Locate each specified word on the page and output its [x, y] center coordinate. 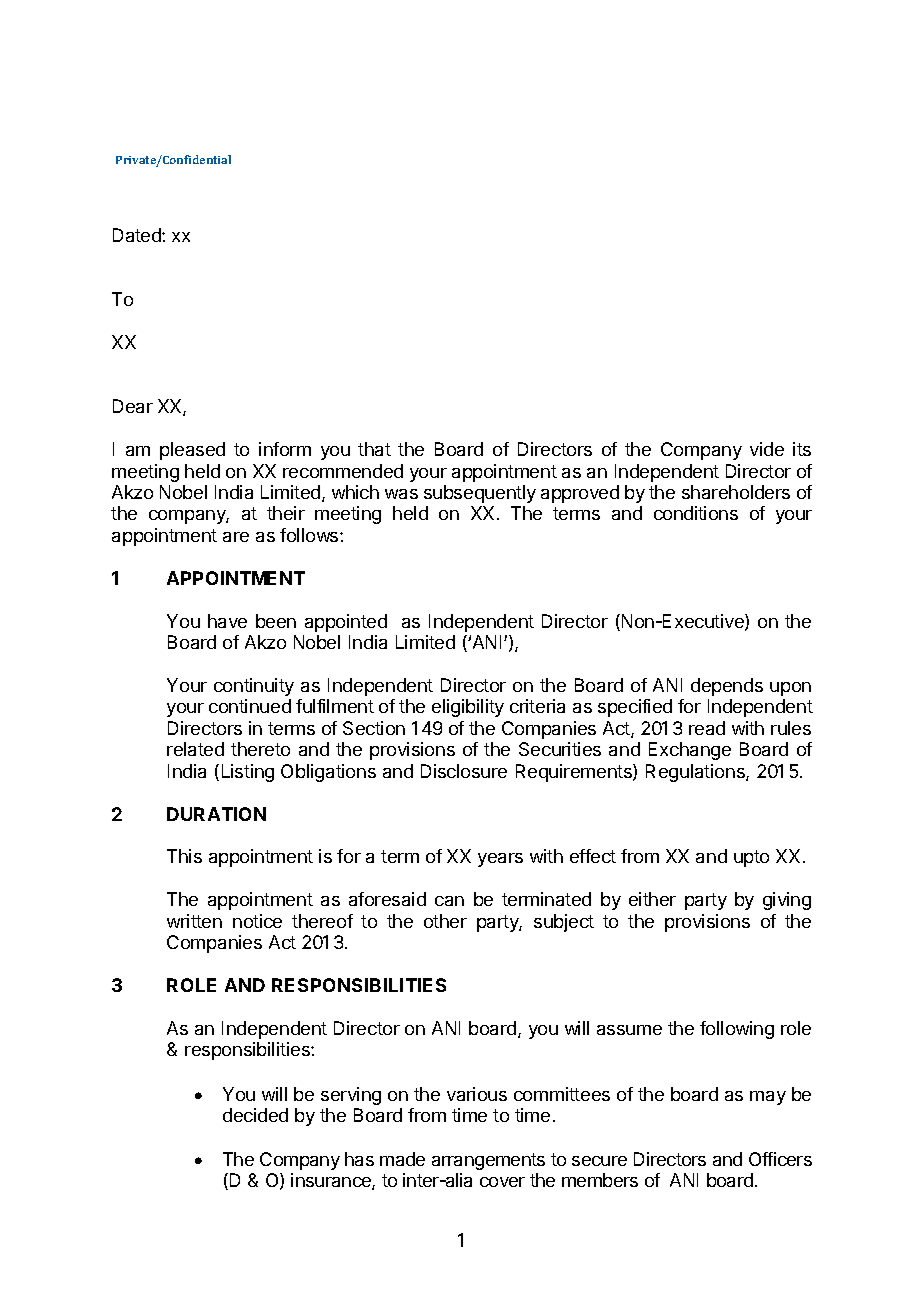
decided [255, 1115]
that [374, 449]
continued [250, 706]
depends [727, 687]
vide [767, 449]
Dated [138, 235]
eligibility [468, 708]
